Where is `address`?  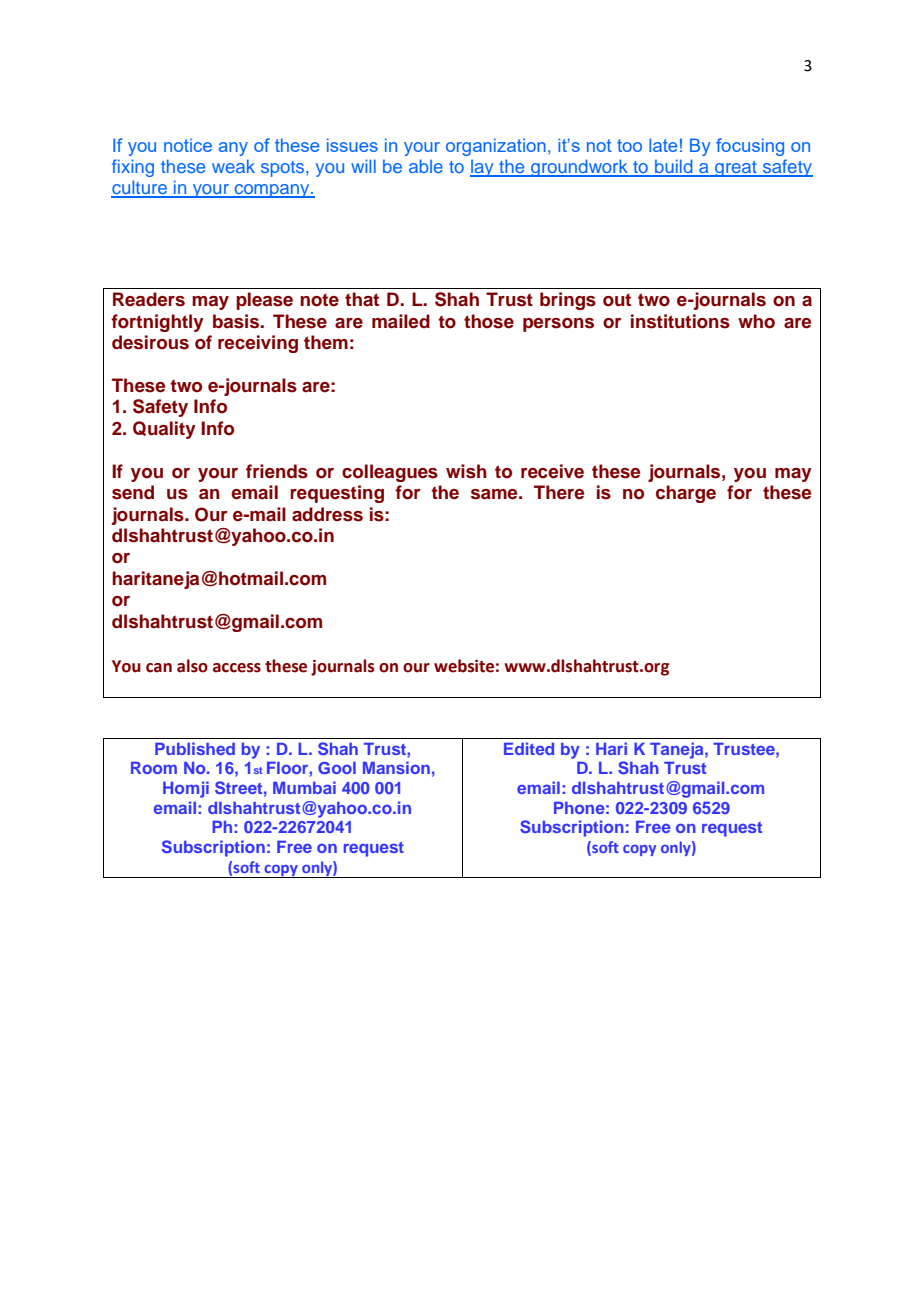
address is located at coordinates (327, 514).
